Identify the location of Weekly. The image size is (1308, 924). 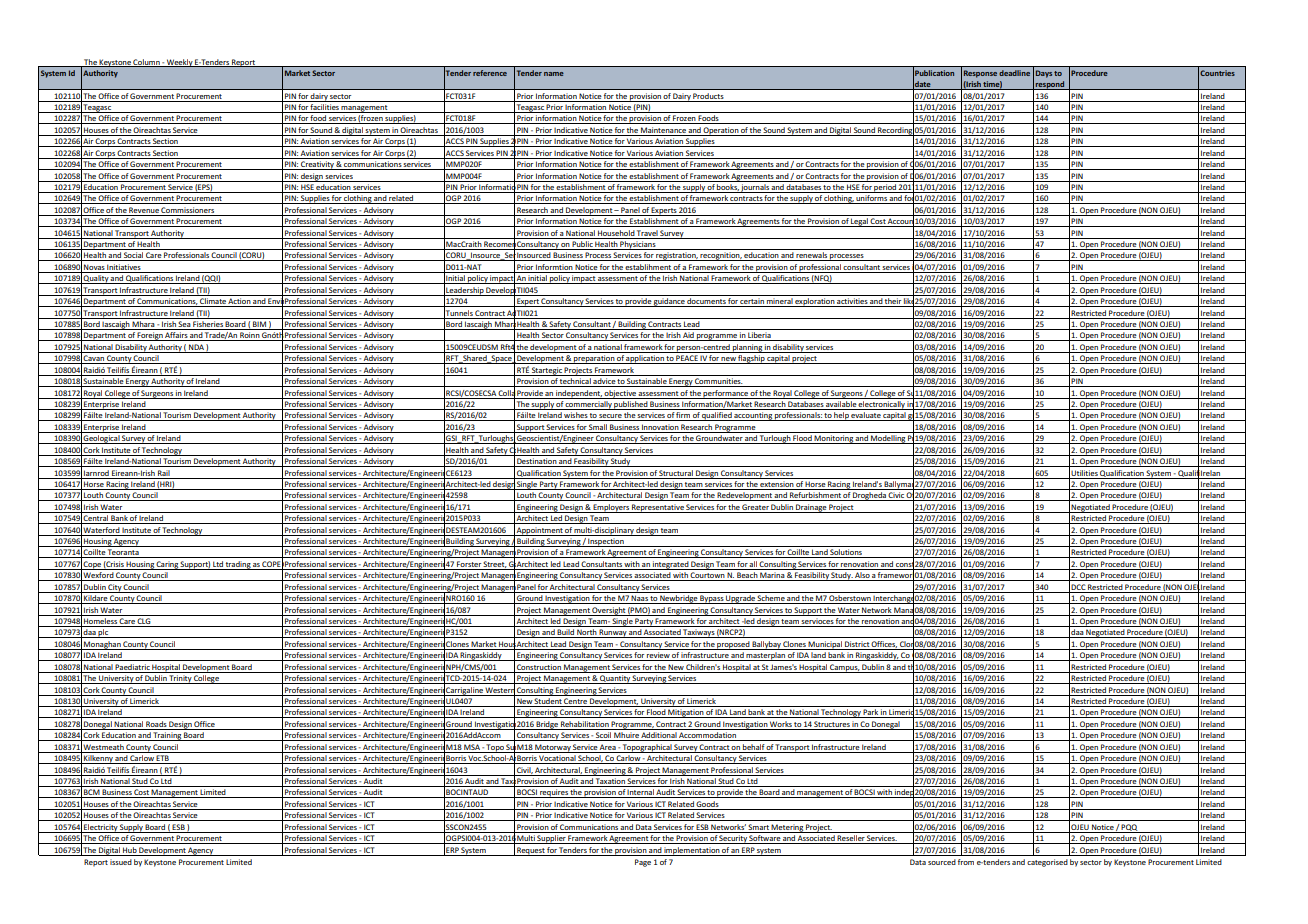
(179, 63).
